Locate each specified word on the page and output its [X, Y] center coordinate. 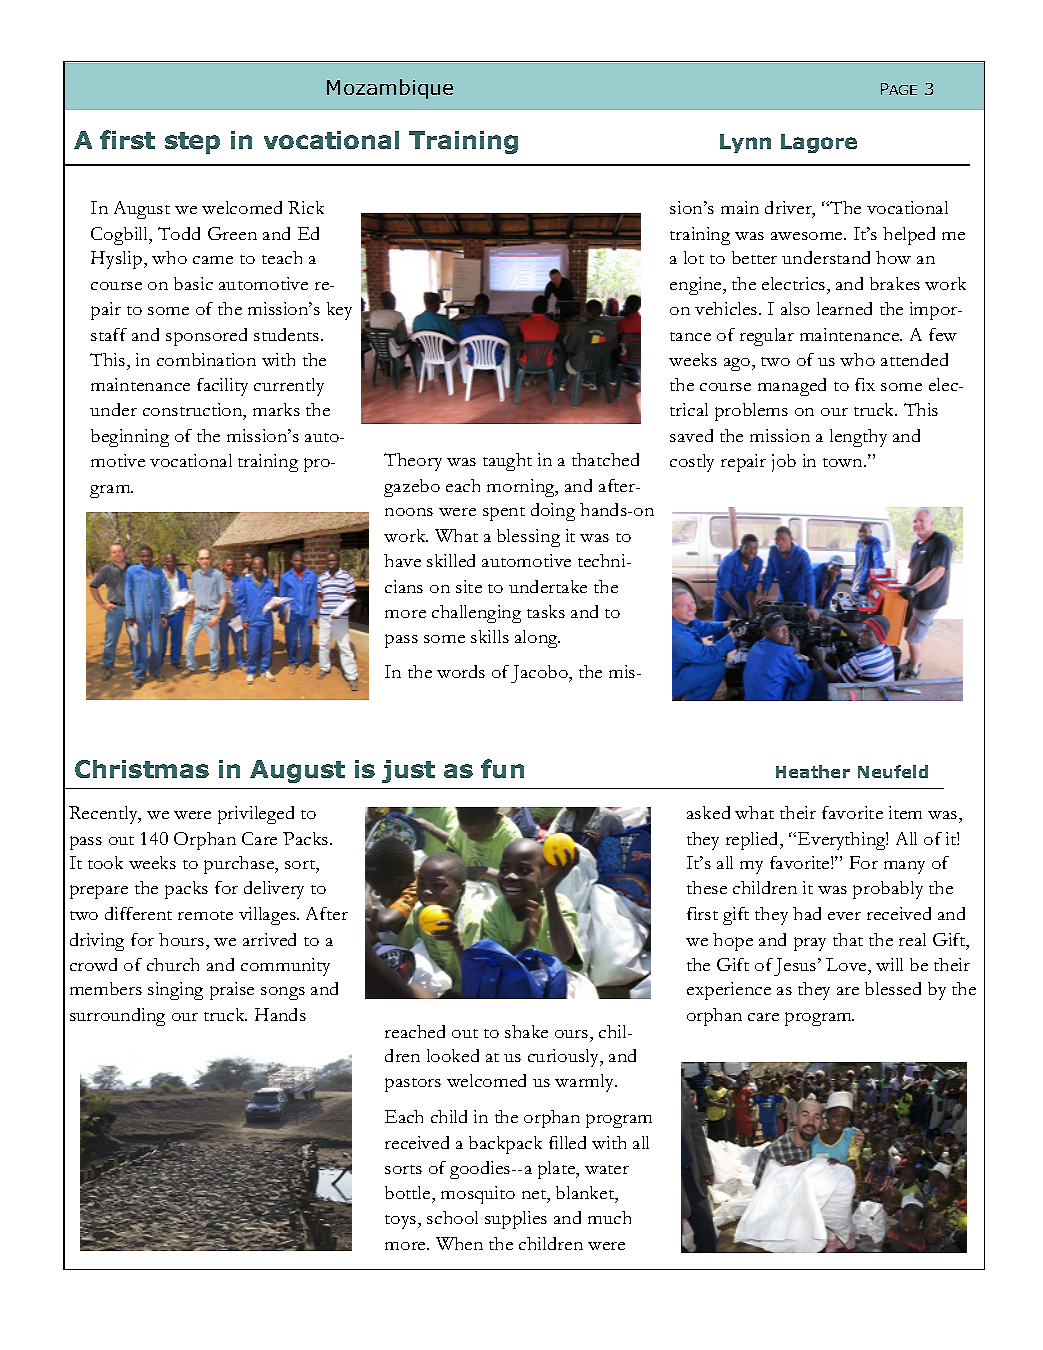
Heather [813, 771]
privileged [256, 815]
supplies [516, 1220]
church [173, 964]
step [192, 143]
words [461, 671]
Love [847, 964]
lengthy [858, 438]
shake [526, 1031]
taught [507, 462]
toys [402, 1222]
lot [694, 257]
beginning [130, 438]
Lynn [745, 143]
